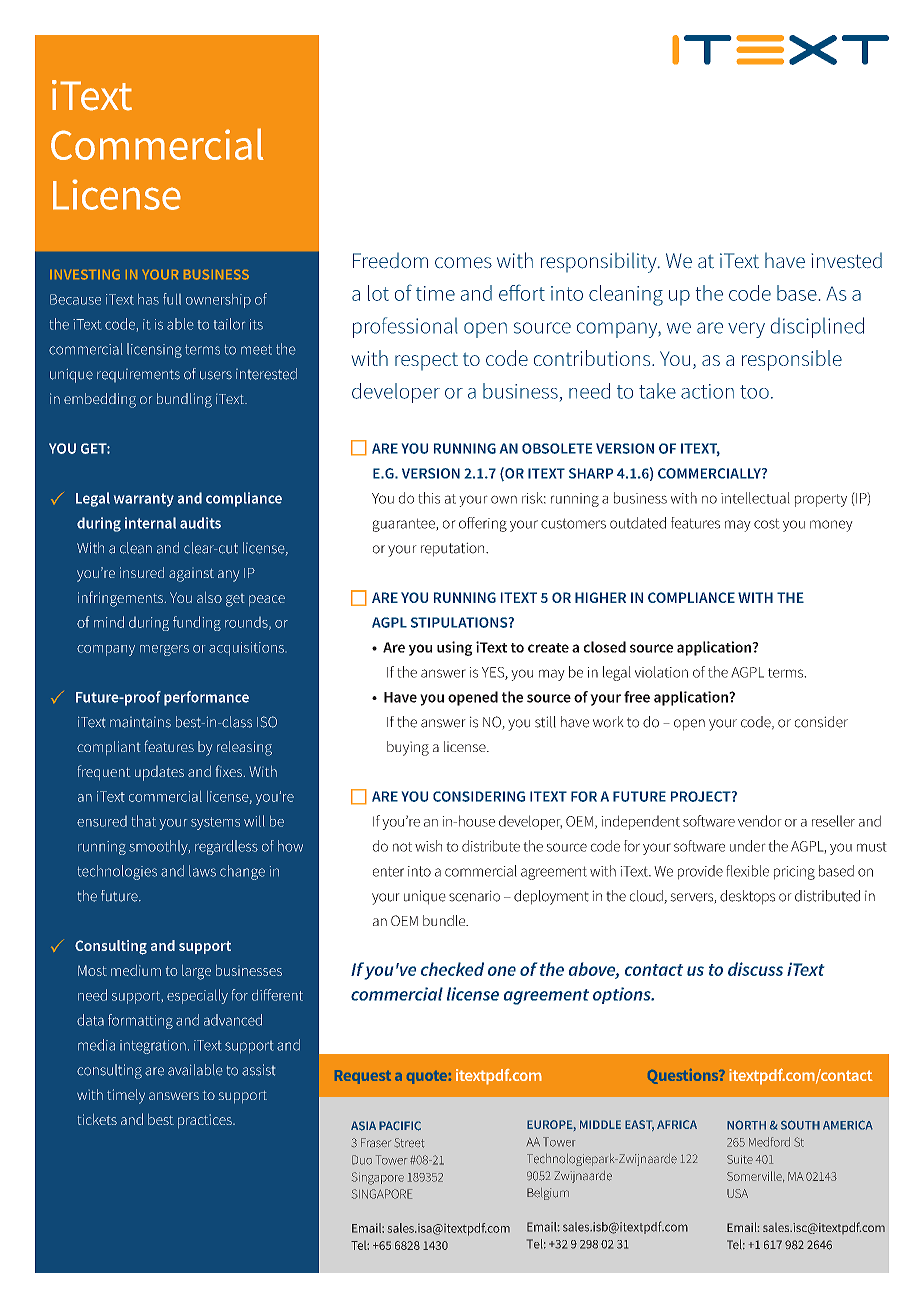 Image resolution: width=924 pixels, height=1308 pixels. What do you see at coordinates (746, 330) in the document?
I see `very` at bounding box center [746, 330].
